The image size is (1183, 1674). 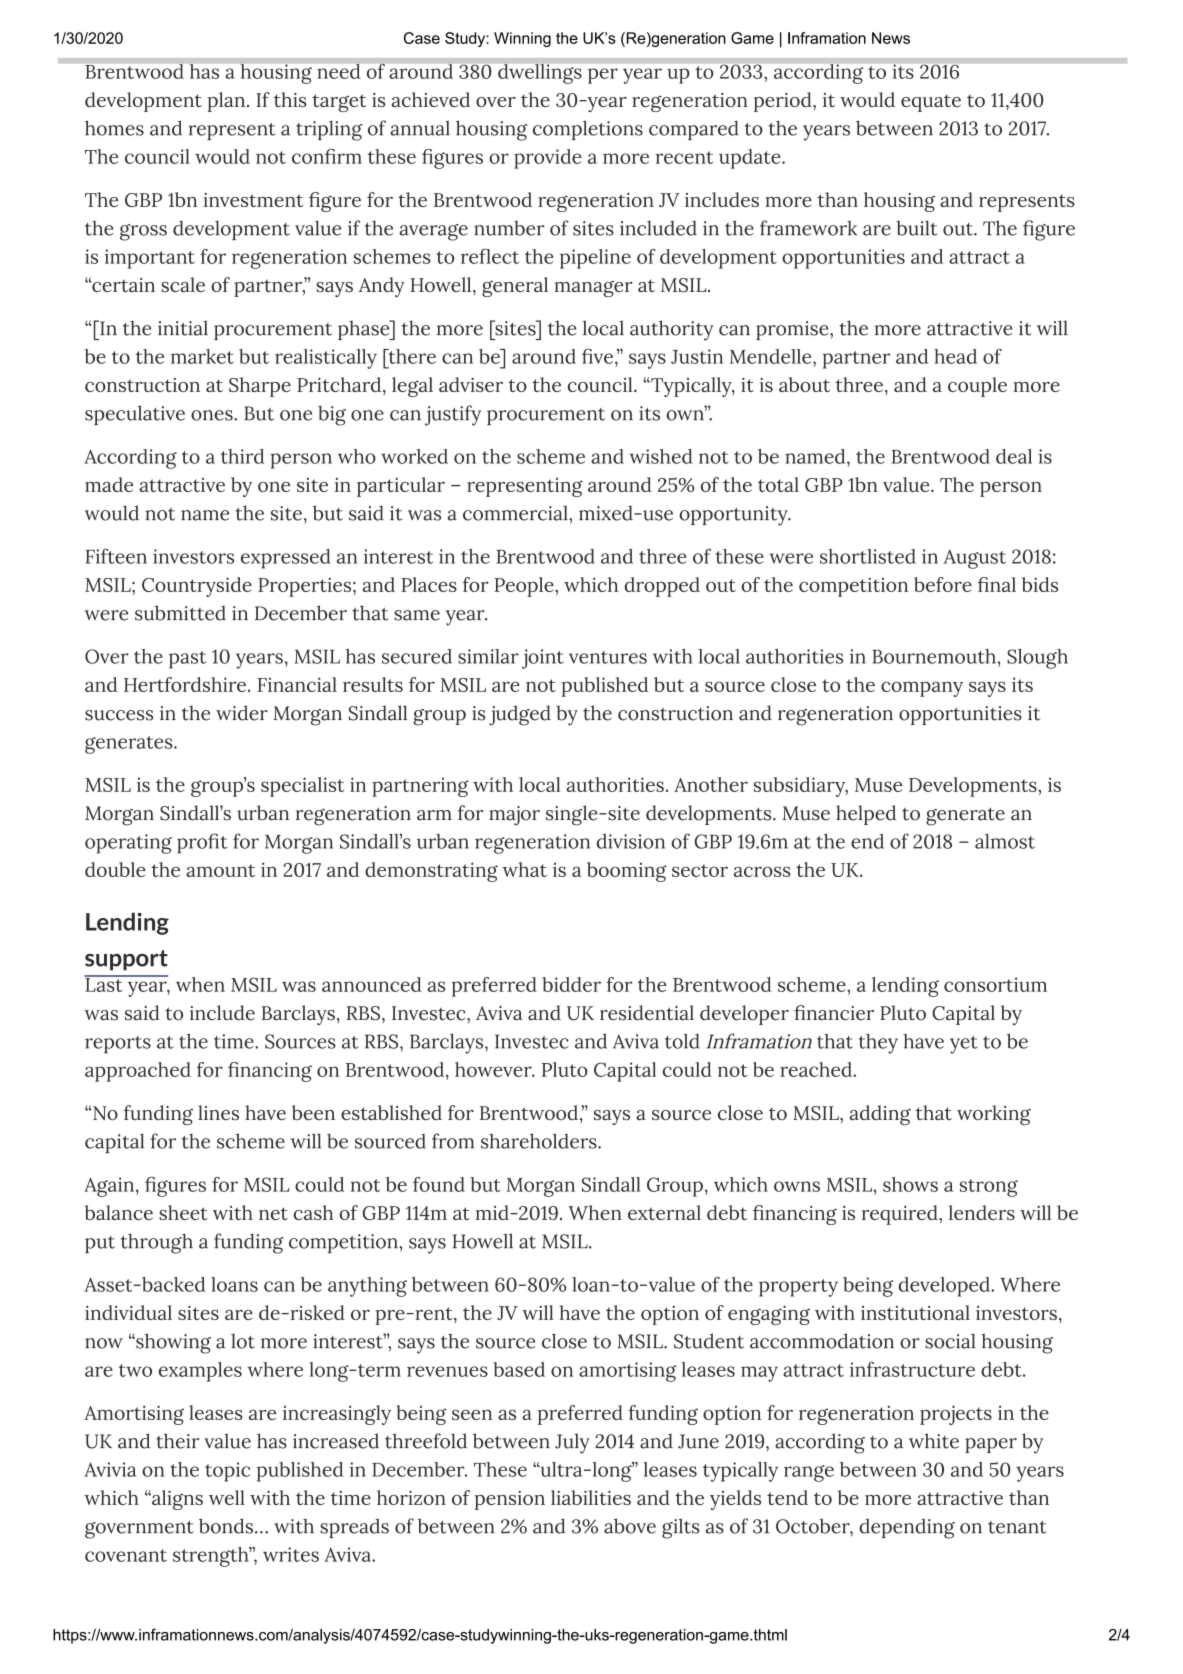 I want to click on plan, so click(x=228, y=102).
